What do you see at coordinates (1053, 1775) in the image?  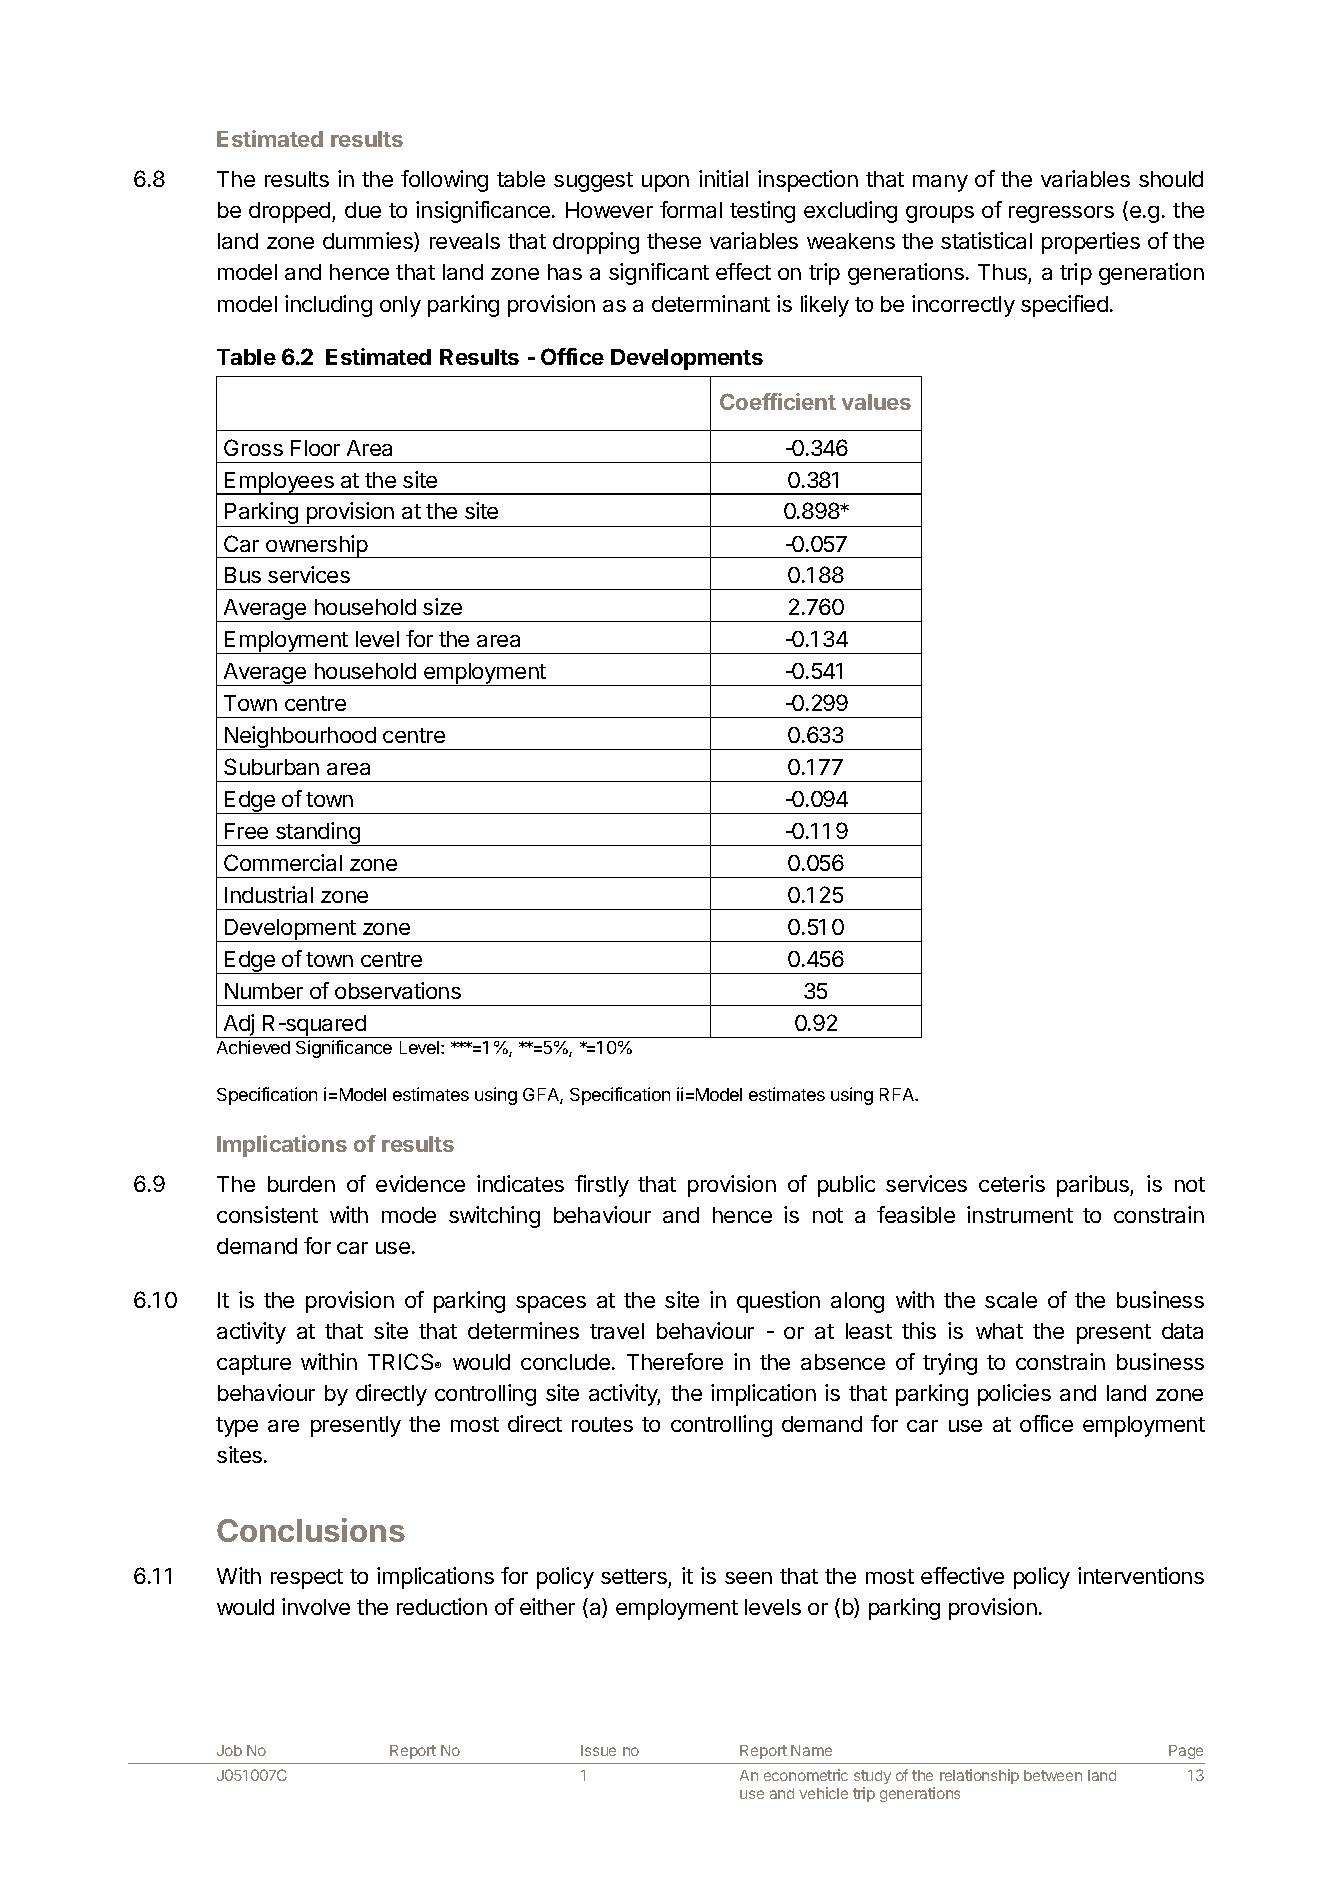 I see `between` at bounding box center [1053, 1775].
